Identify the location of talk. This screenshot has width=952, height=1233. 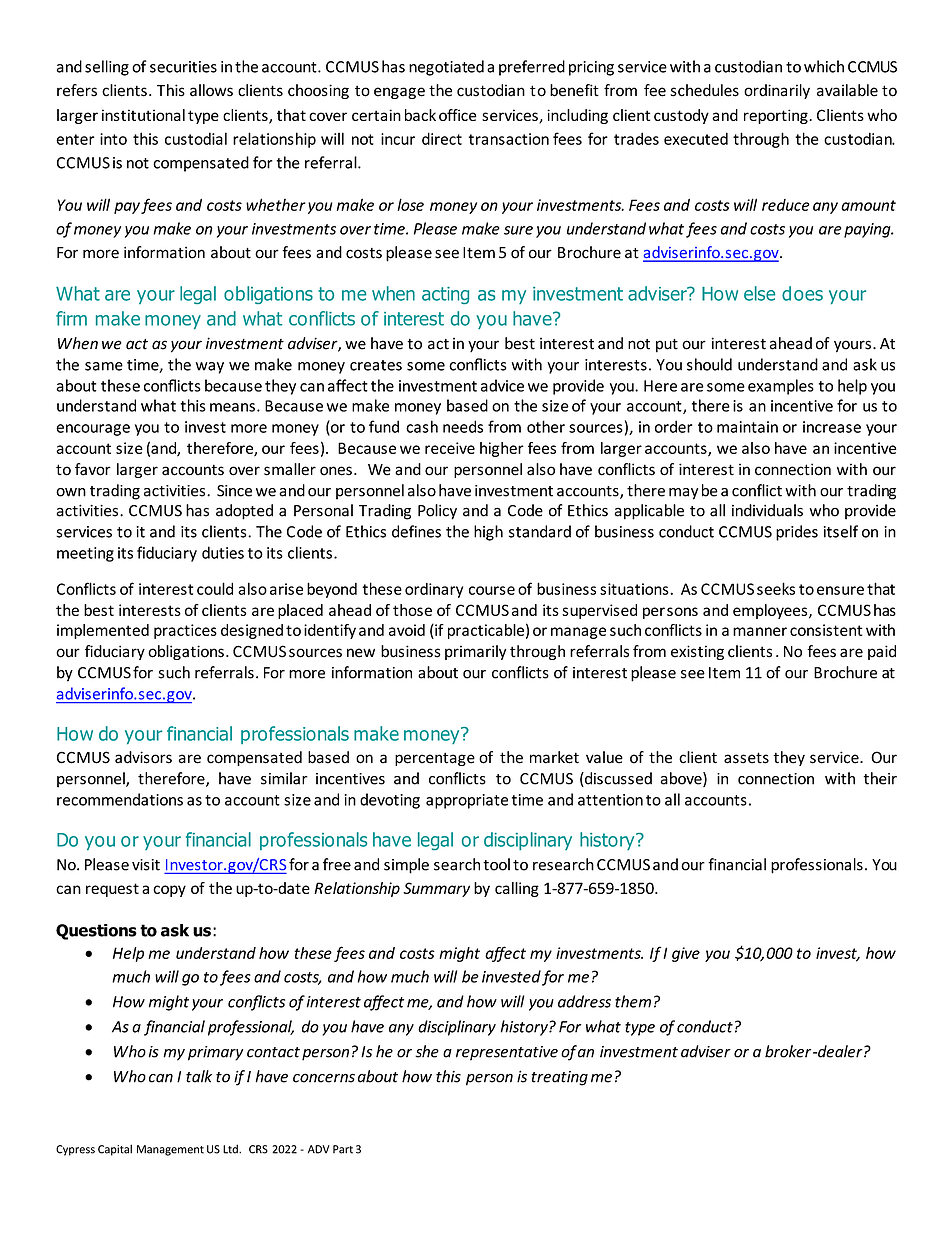
(199, 1076).
